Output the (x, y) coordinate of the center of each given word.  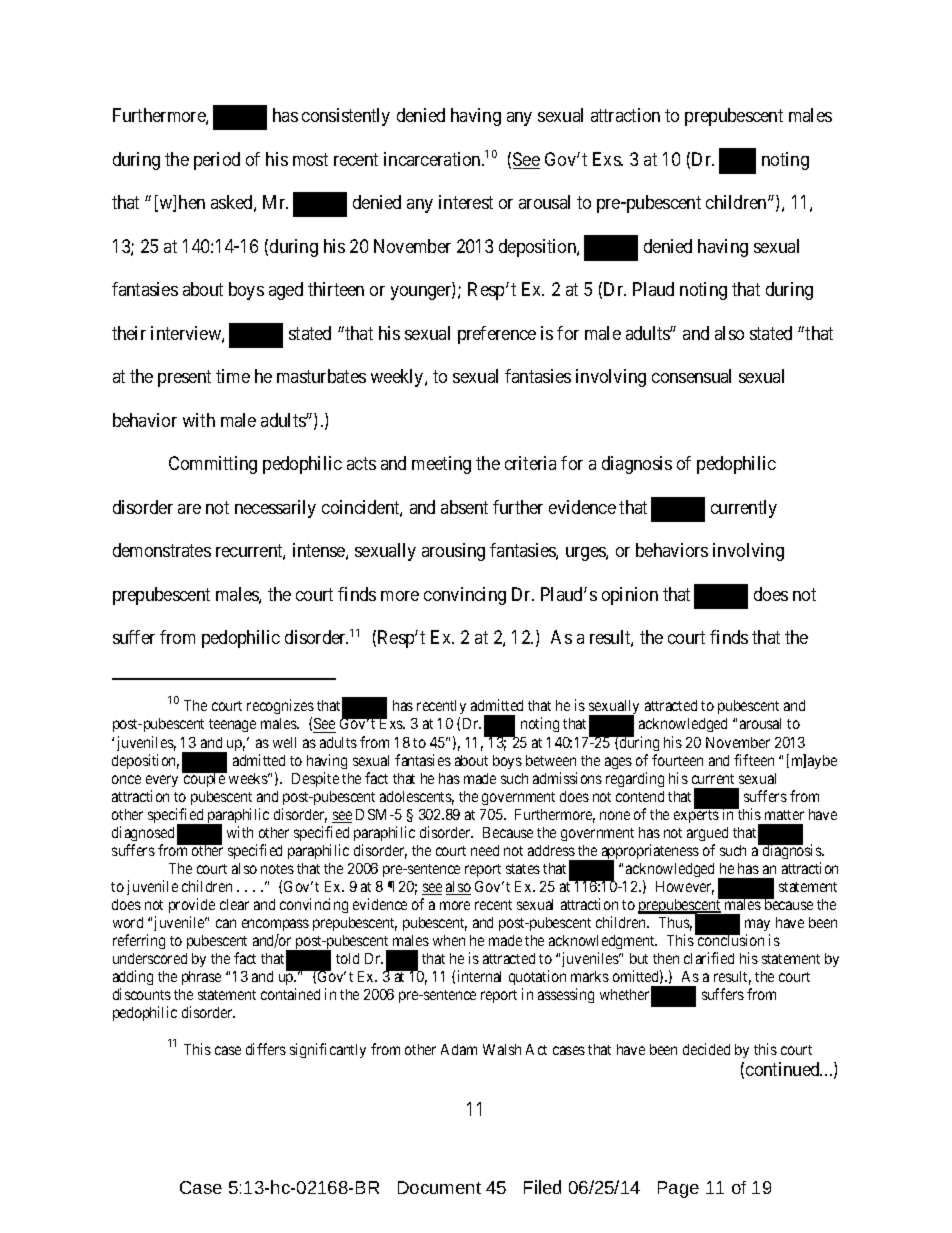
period (217, 161)
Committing (213, 465)
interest (466, 202)
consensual (691, 376)
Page (678, 1189)
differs (266, 1049)
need (485, 850)
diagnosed (143, 833)
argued (707, 834)
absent (464, 507)
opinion (630, 596)
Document (439, 1187)
